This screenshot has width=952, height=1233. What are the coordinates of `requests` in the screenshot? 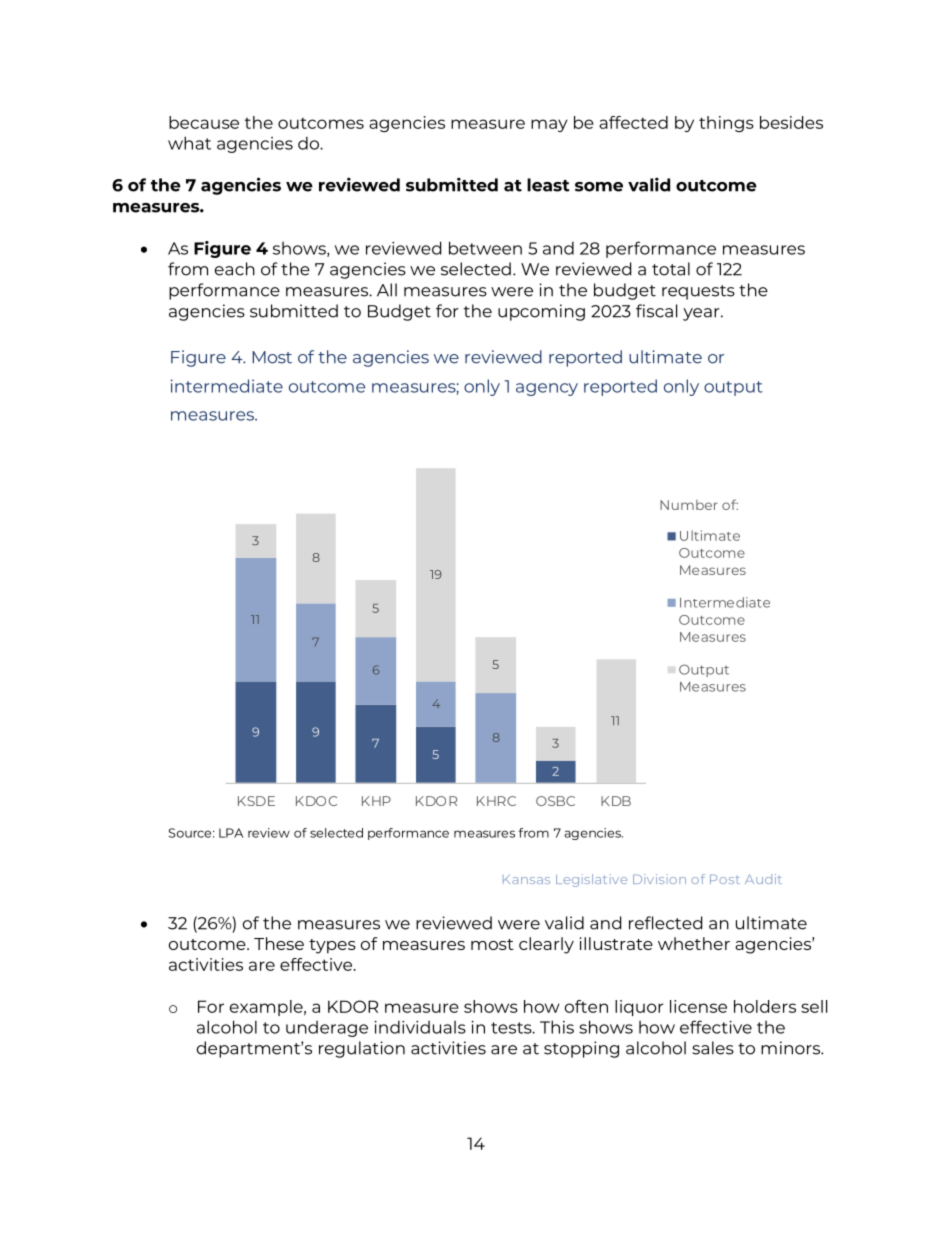 It's located at (698, 292).
